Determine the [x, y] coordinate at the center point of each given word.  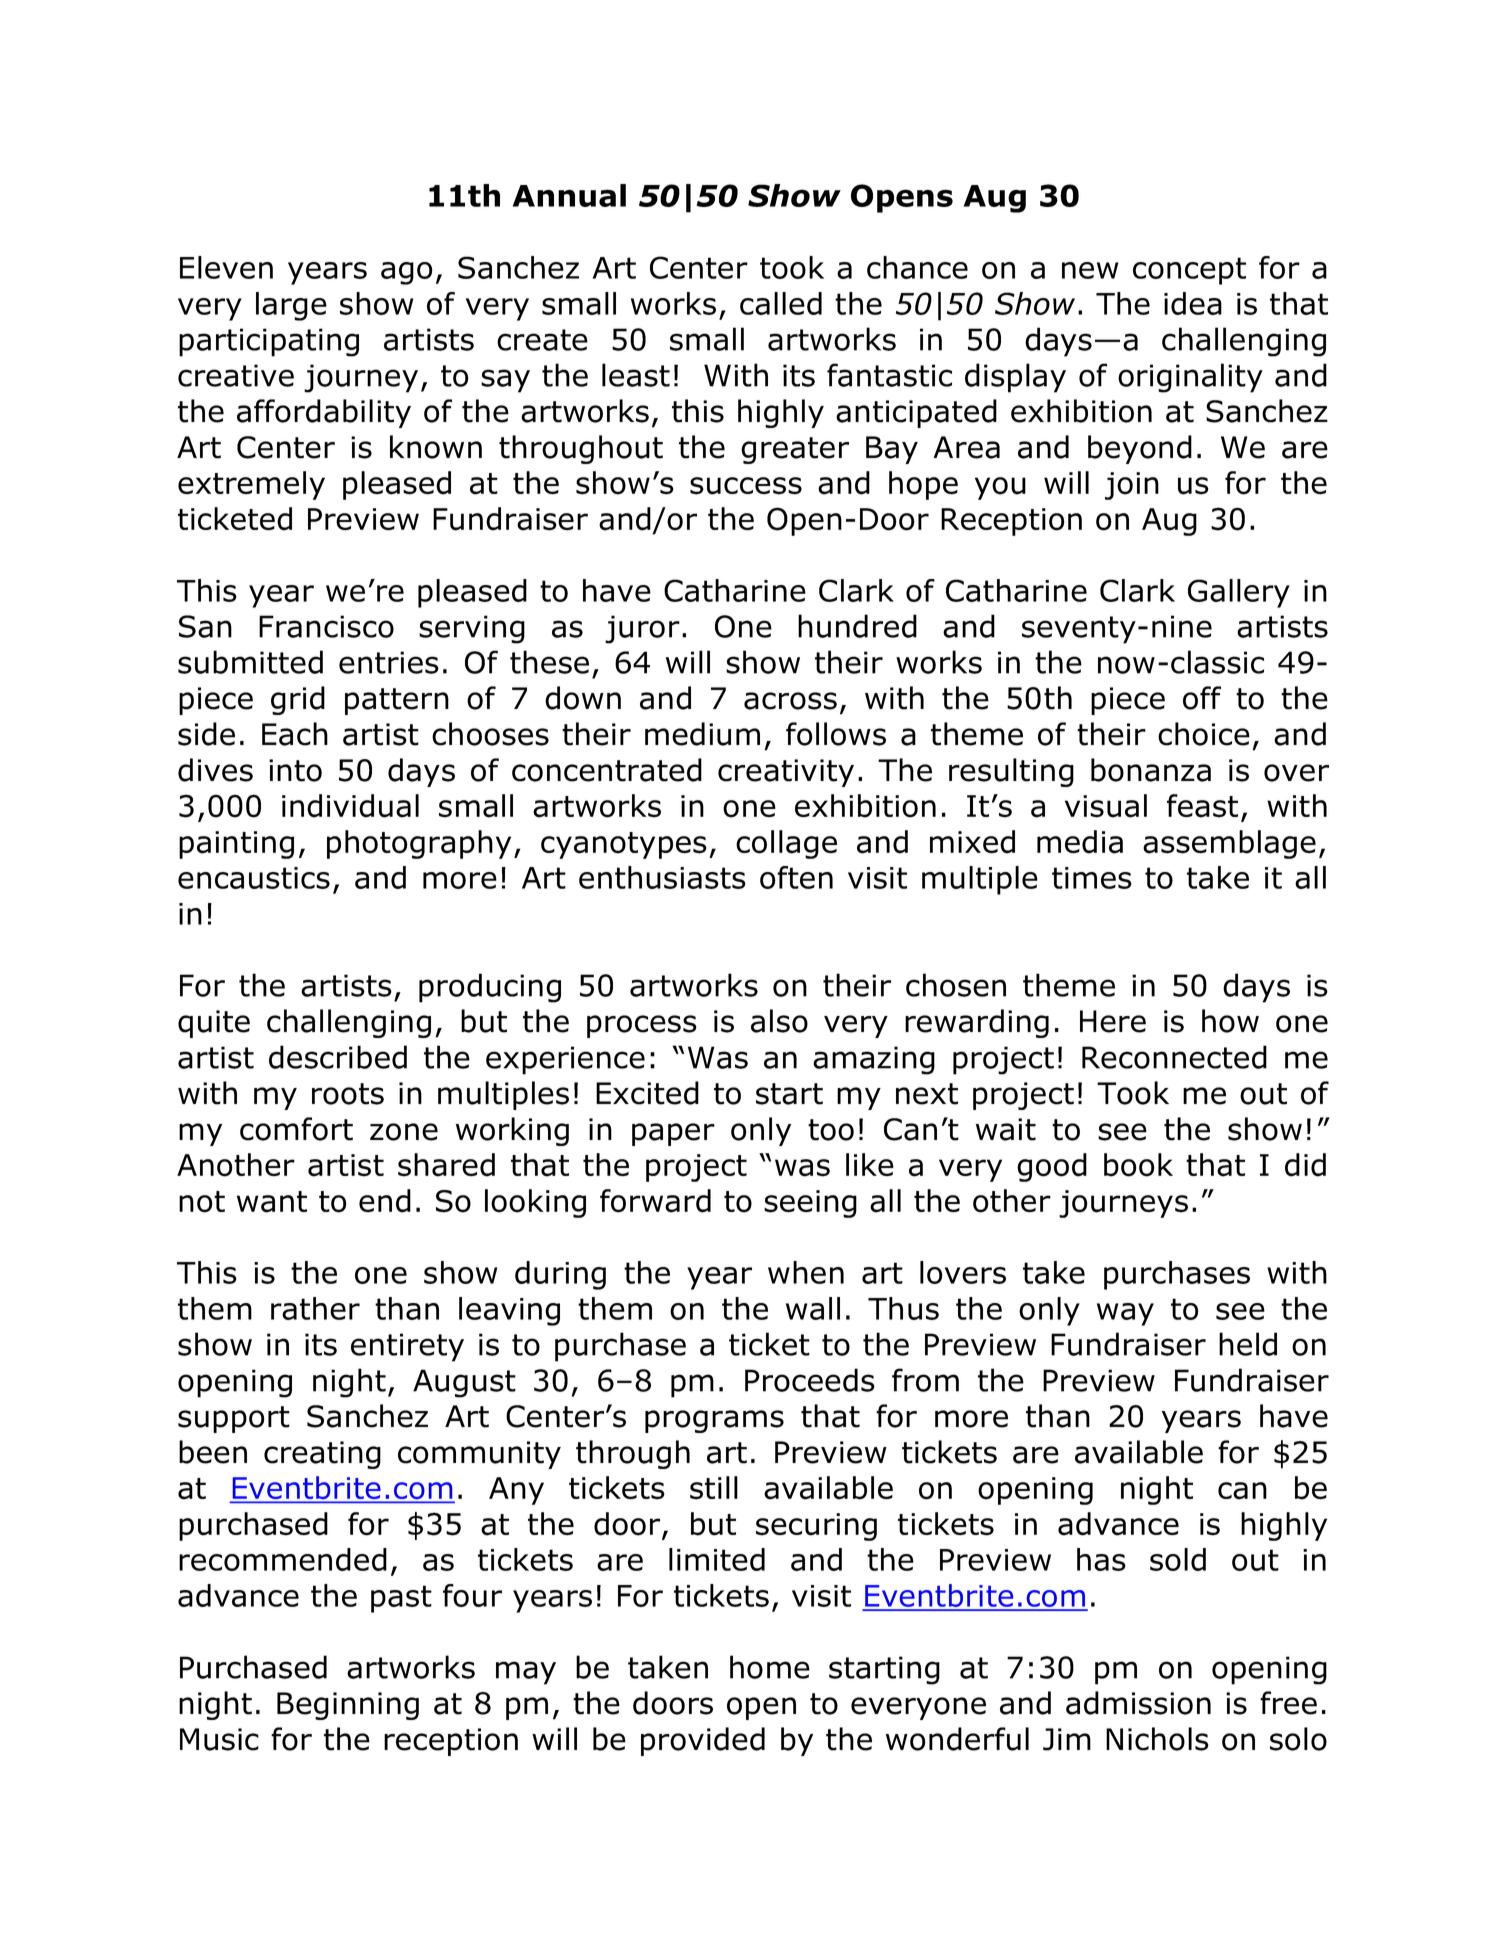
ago [407, 273]
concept [1189, 271]
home [770, 1667]
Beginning [348, 1706]
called [781, 303]
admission [1138, 1703]
